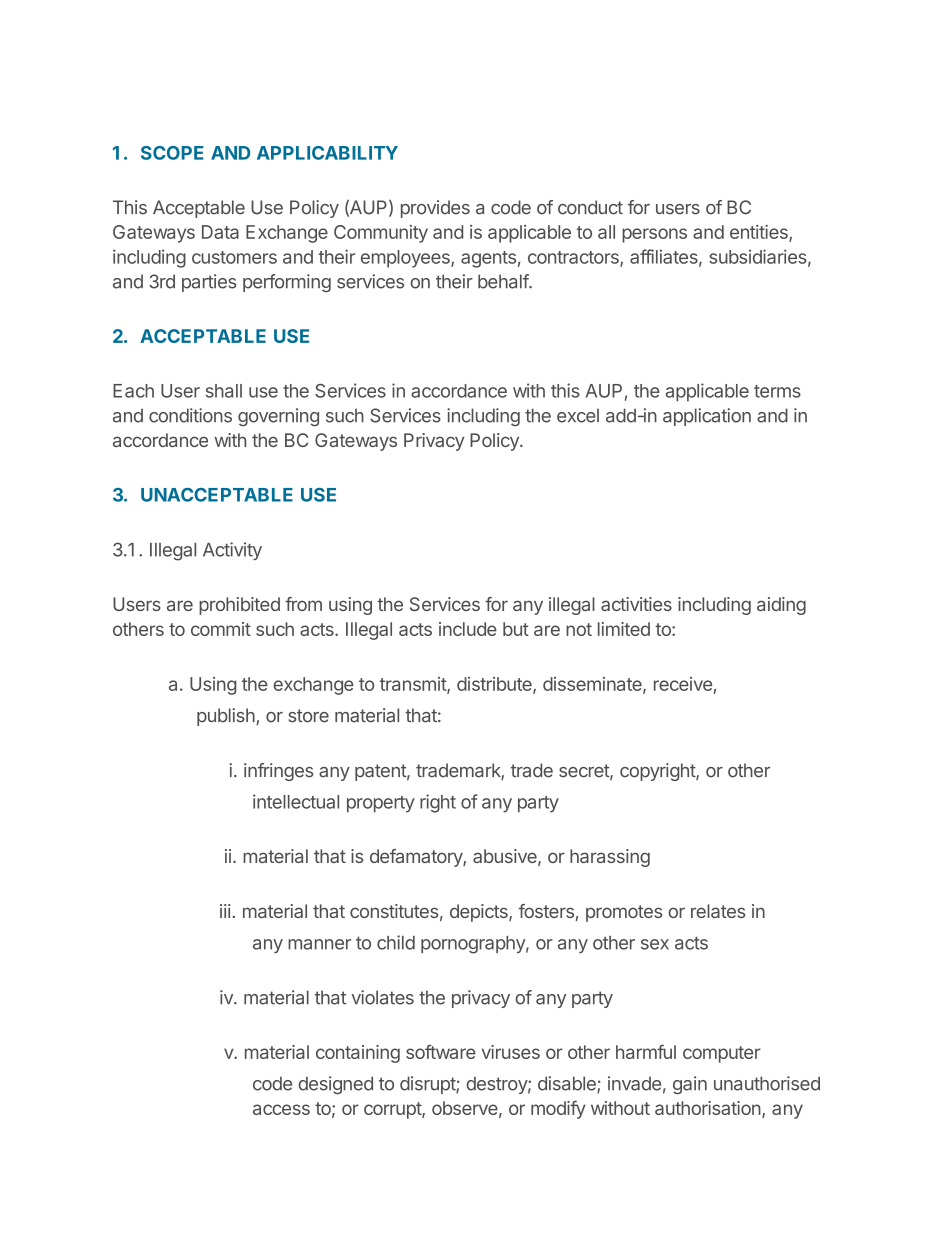 Image resolution: width=952 pixels, height=1233 pixels. I want to click on excel, so click(578, 415).
